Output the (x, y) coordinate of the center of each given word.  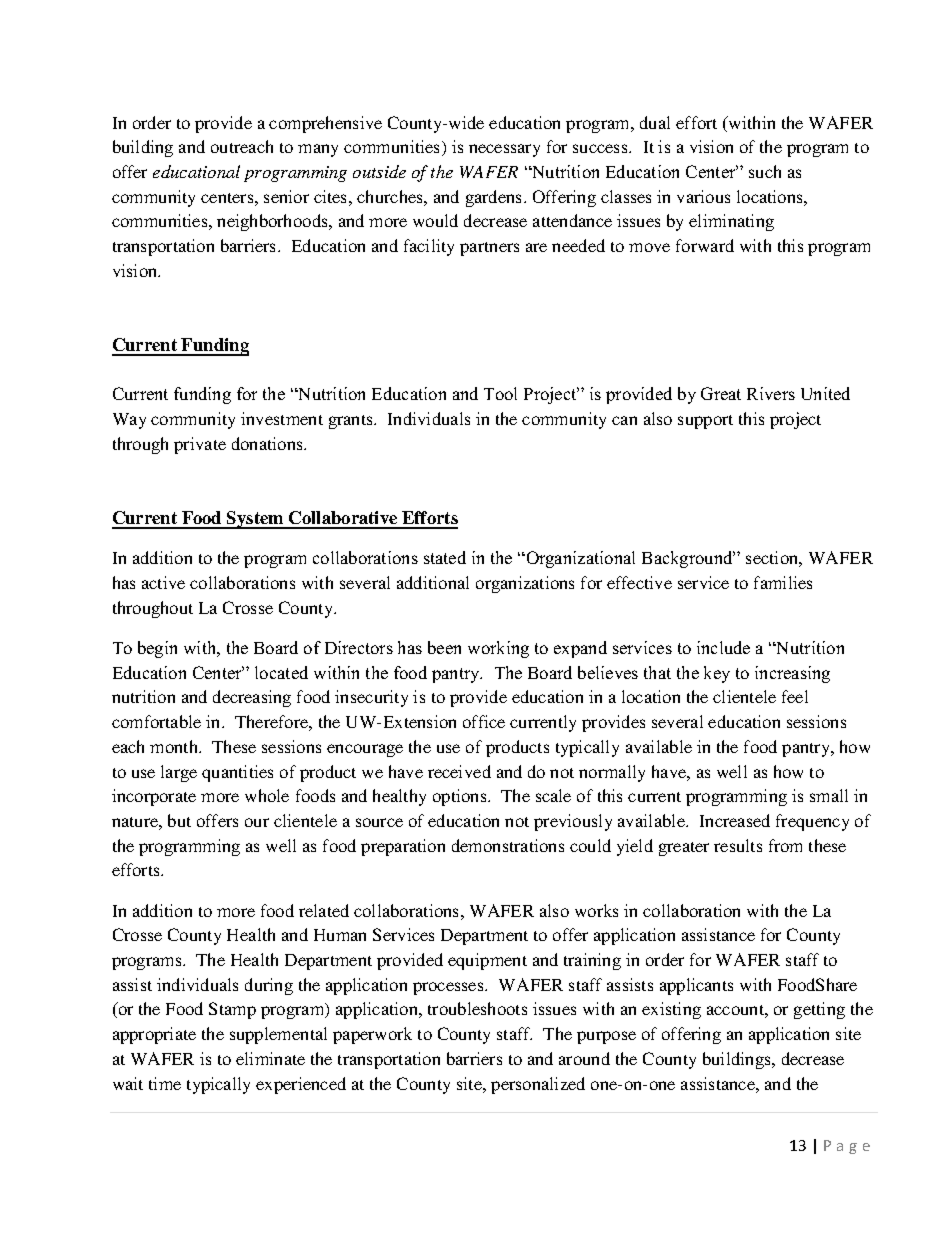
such (765, 171)
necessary (504, 150)
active (163, 582)
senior (286, 196)
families (783, 582)
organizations (525, 584)
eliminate (270, 1058)
